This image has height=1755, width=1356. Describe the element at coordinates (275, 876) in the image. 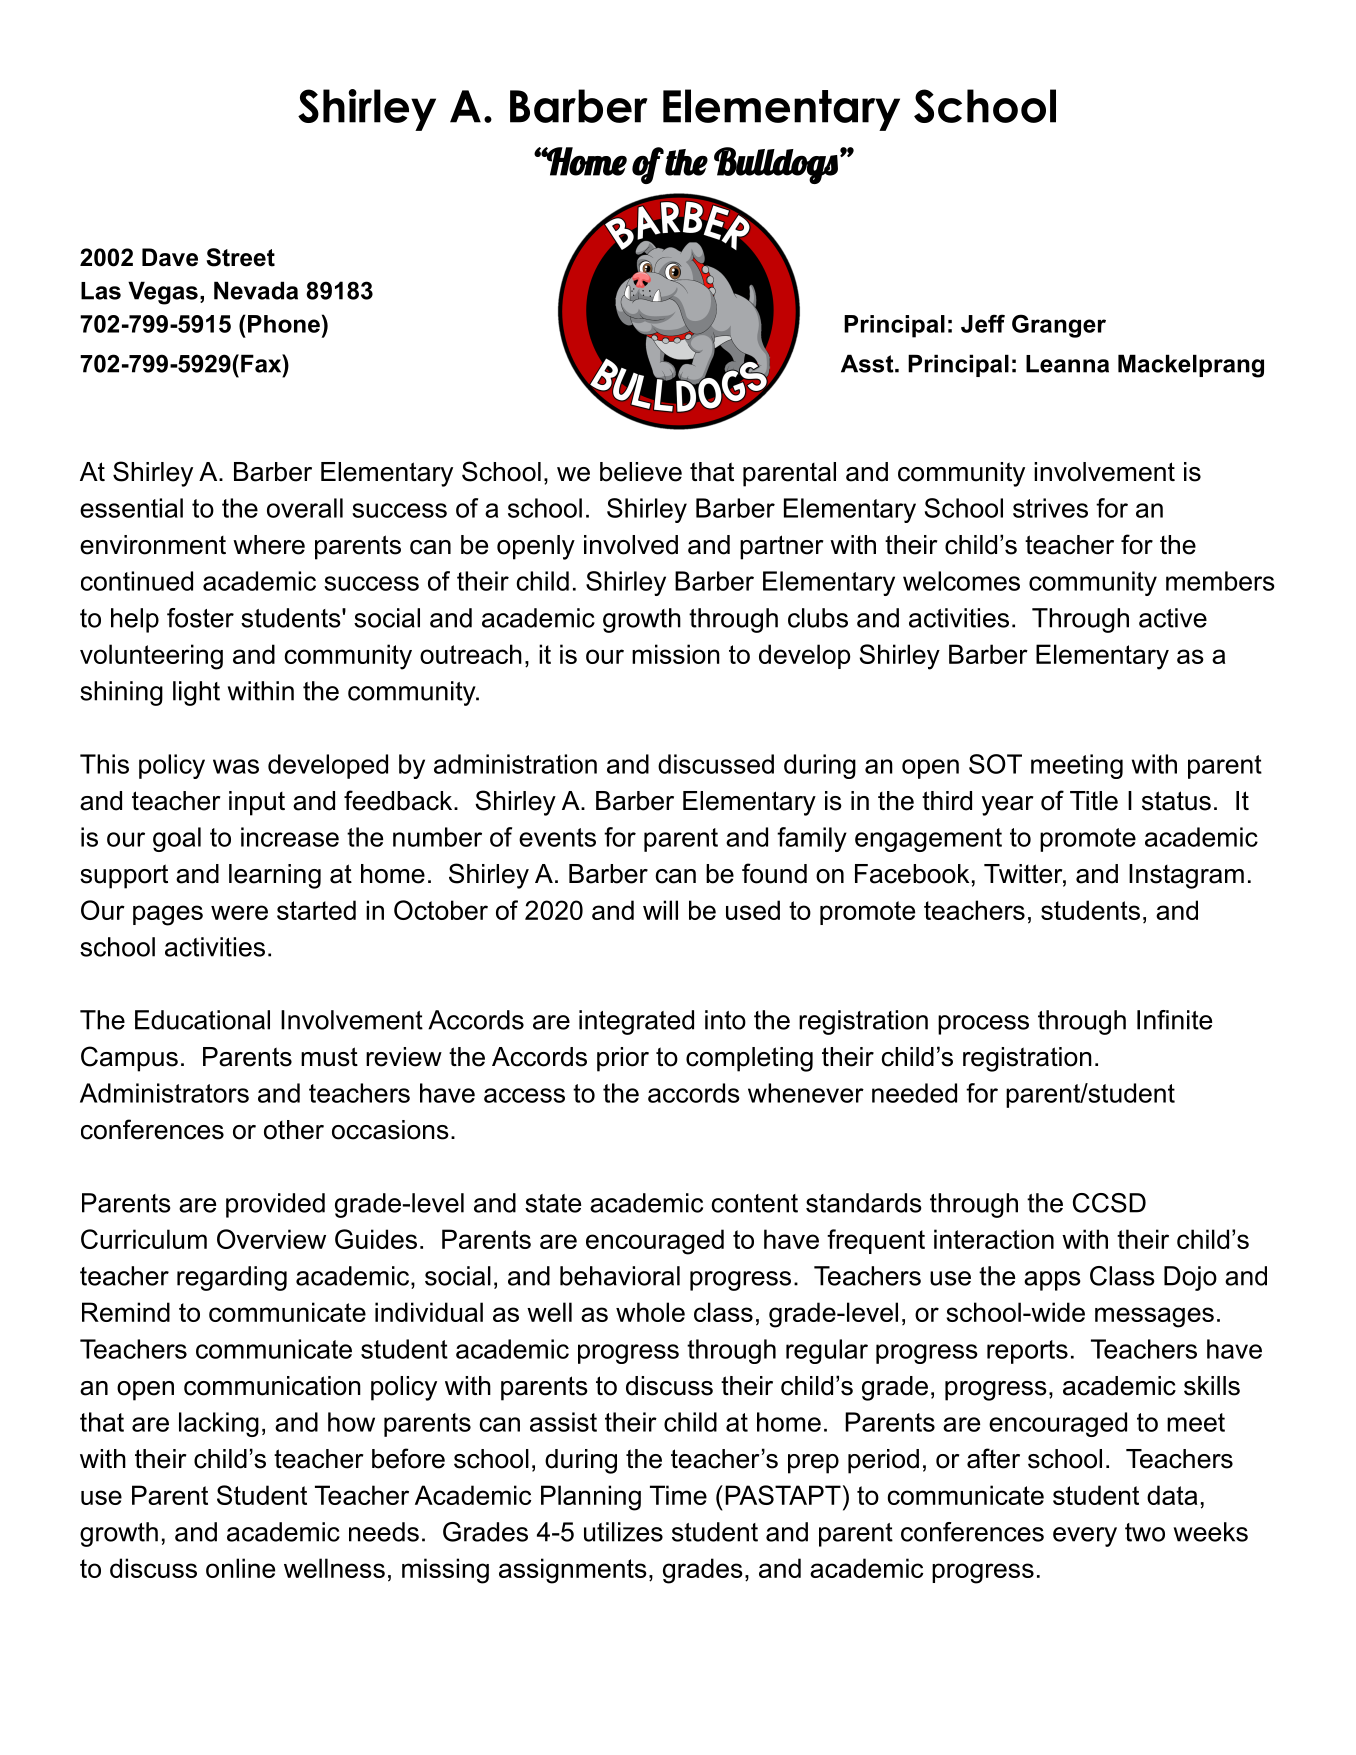

I see `learning` at that location.
